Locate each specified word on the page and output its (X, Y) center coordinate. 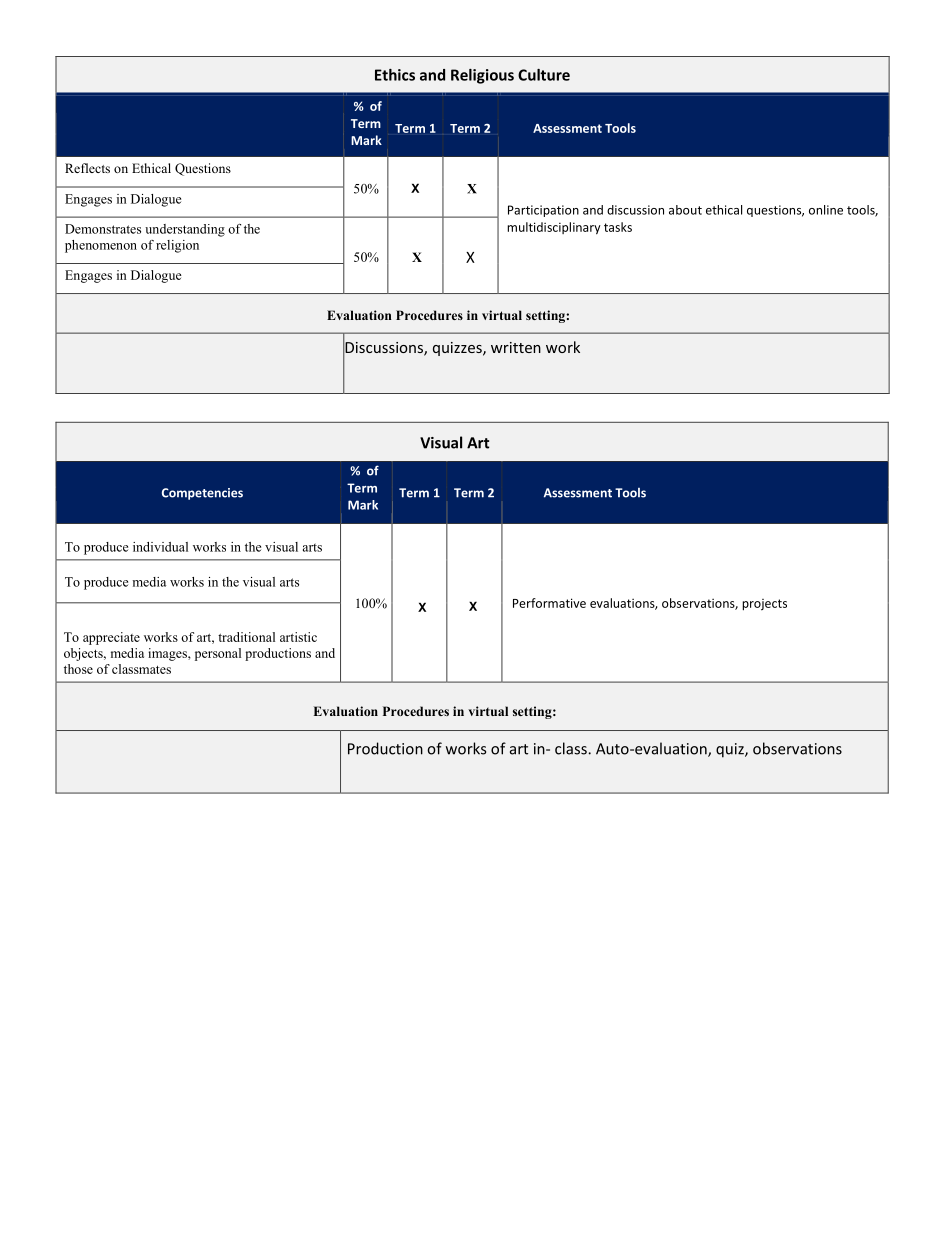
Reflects (87, 168)
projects (764, 605)
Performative (549, 603)
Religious (482, 76)
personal (218, 654)
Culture (544, 75)
